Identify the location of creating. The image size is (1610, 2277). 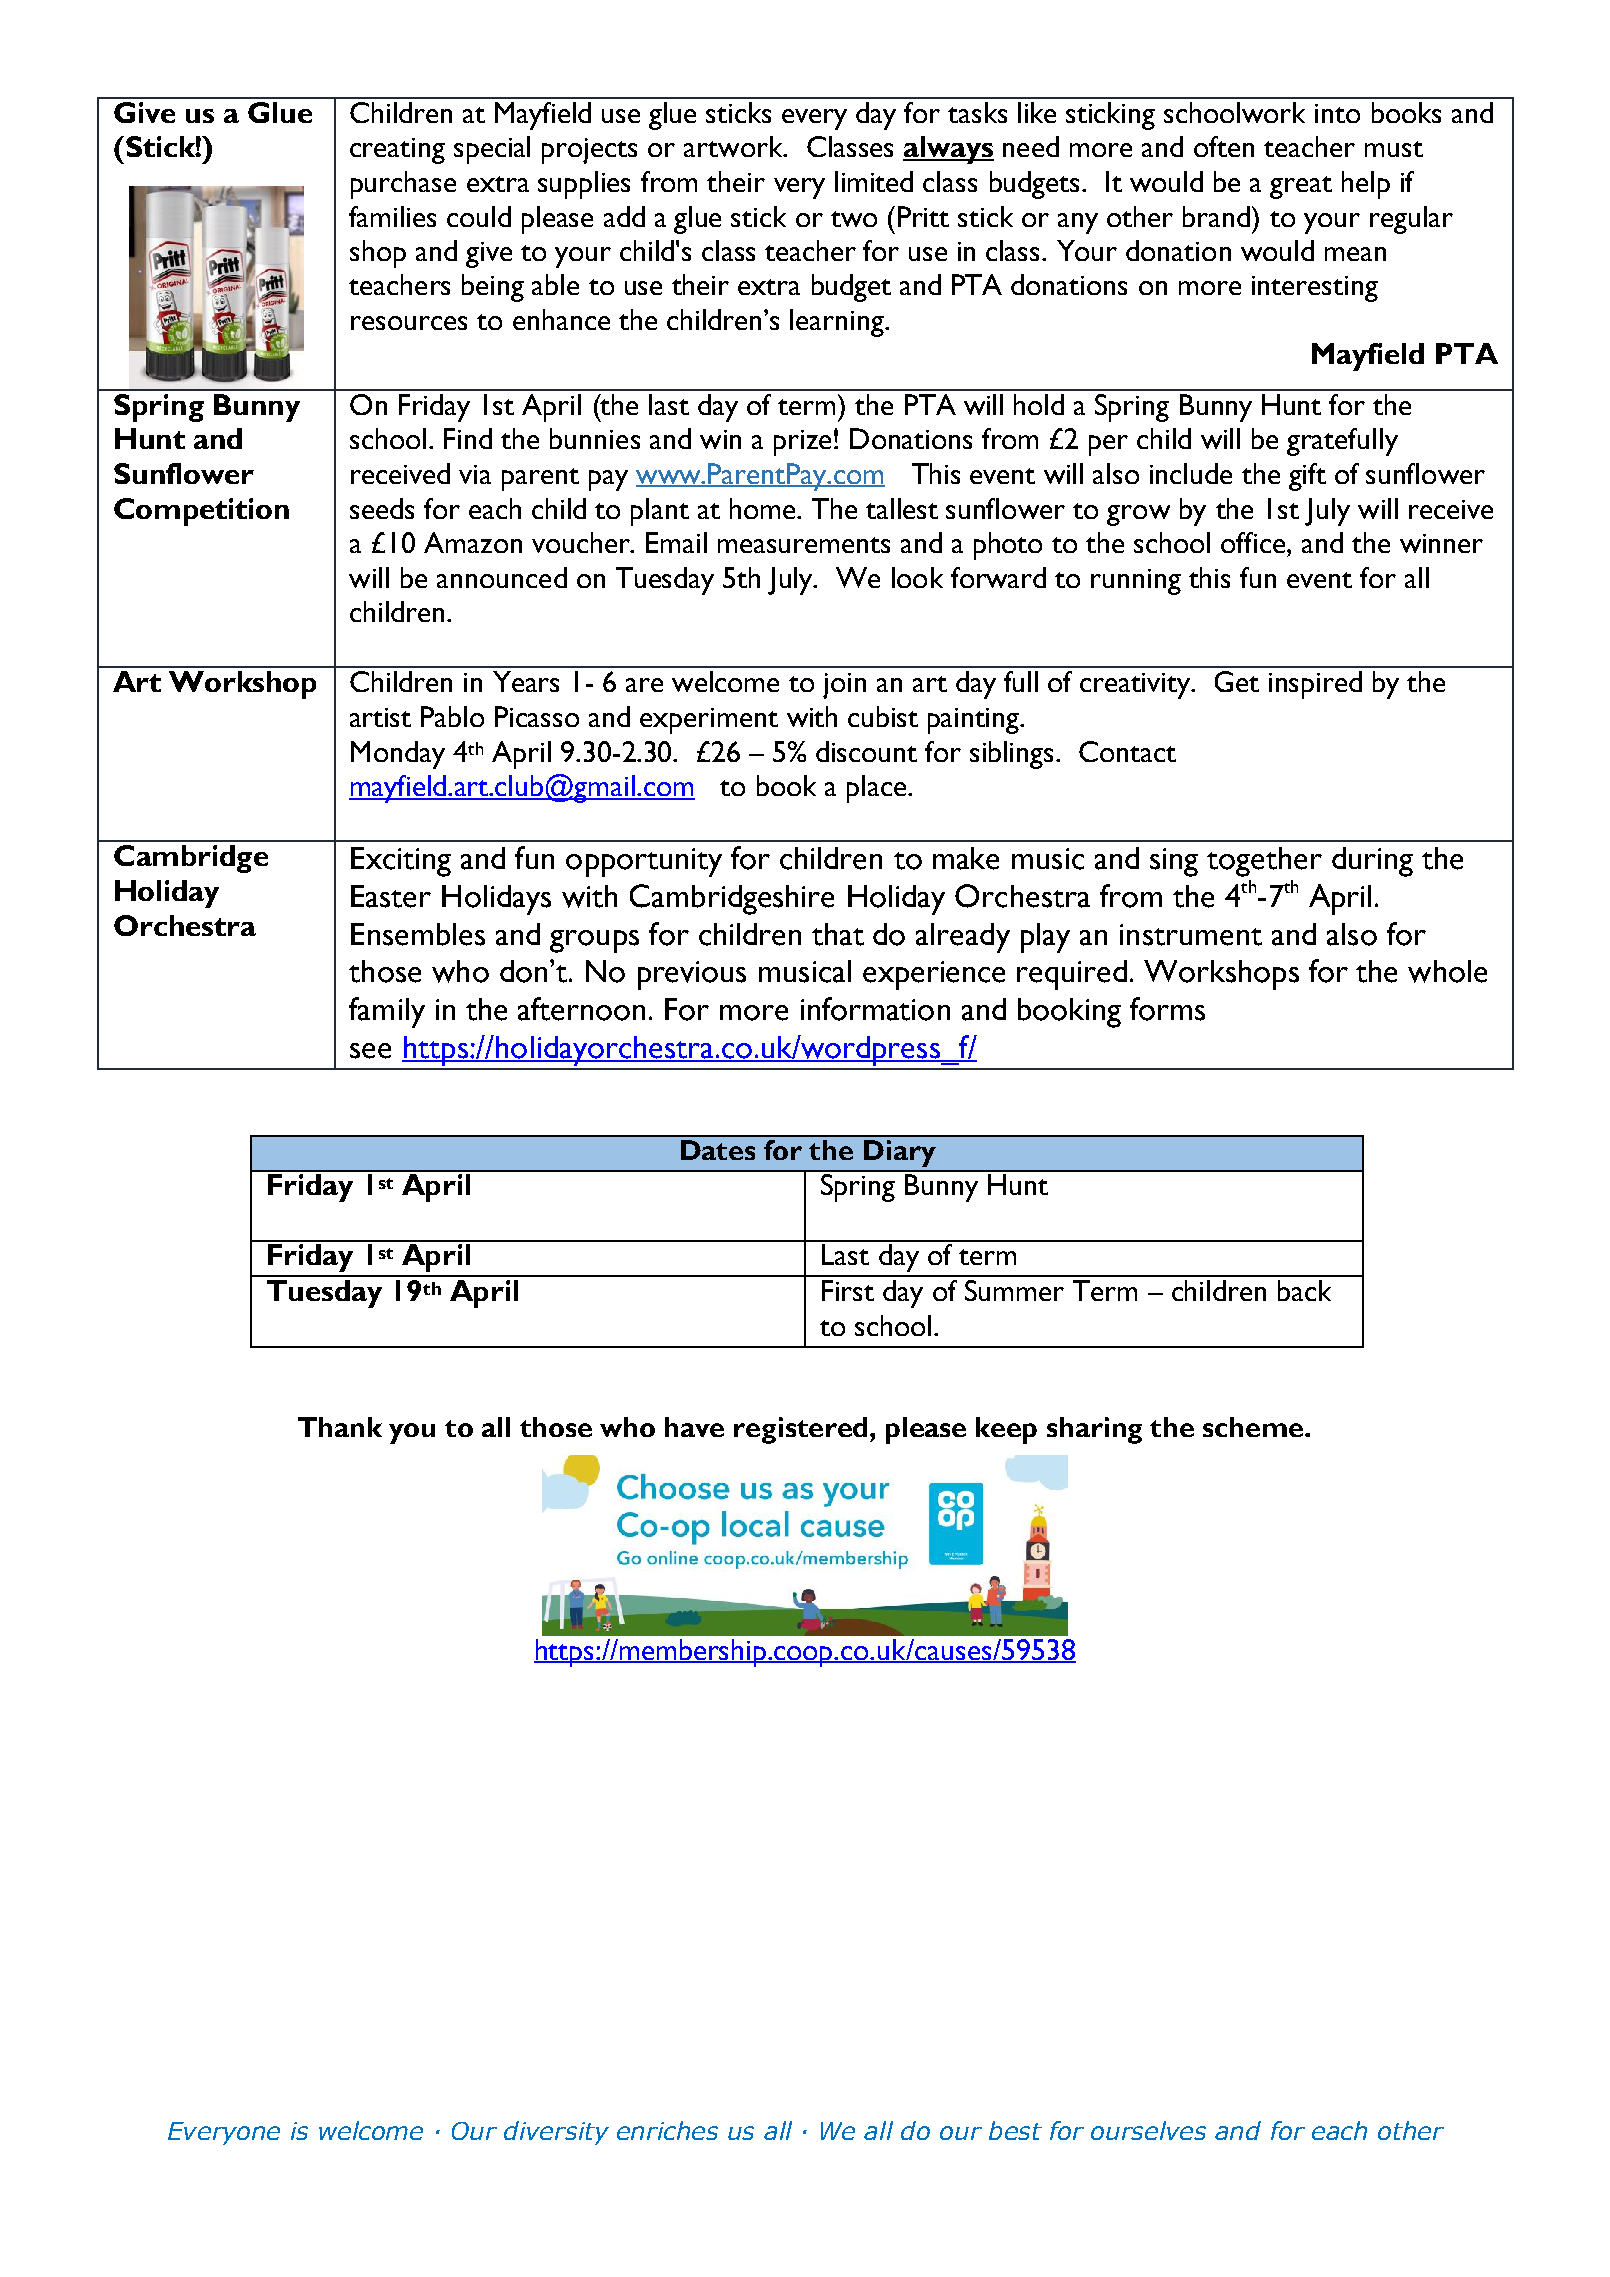
(397, 151).
